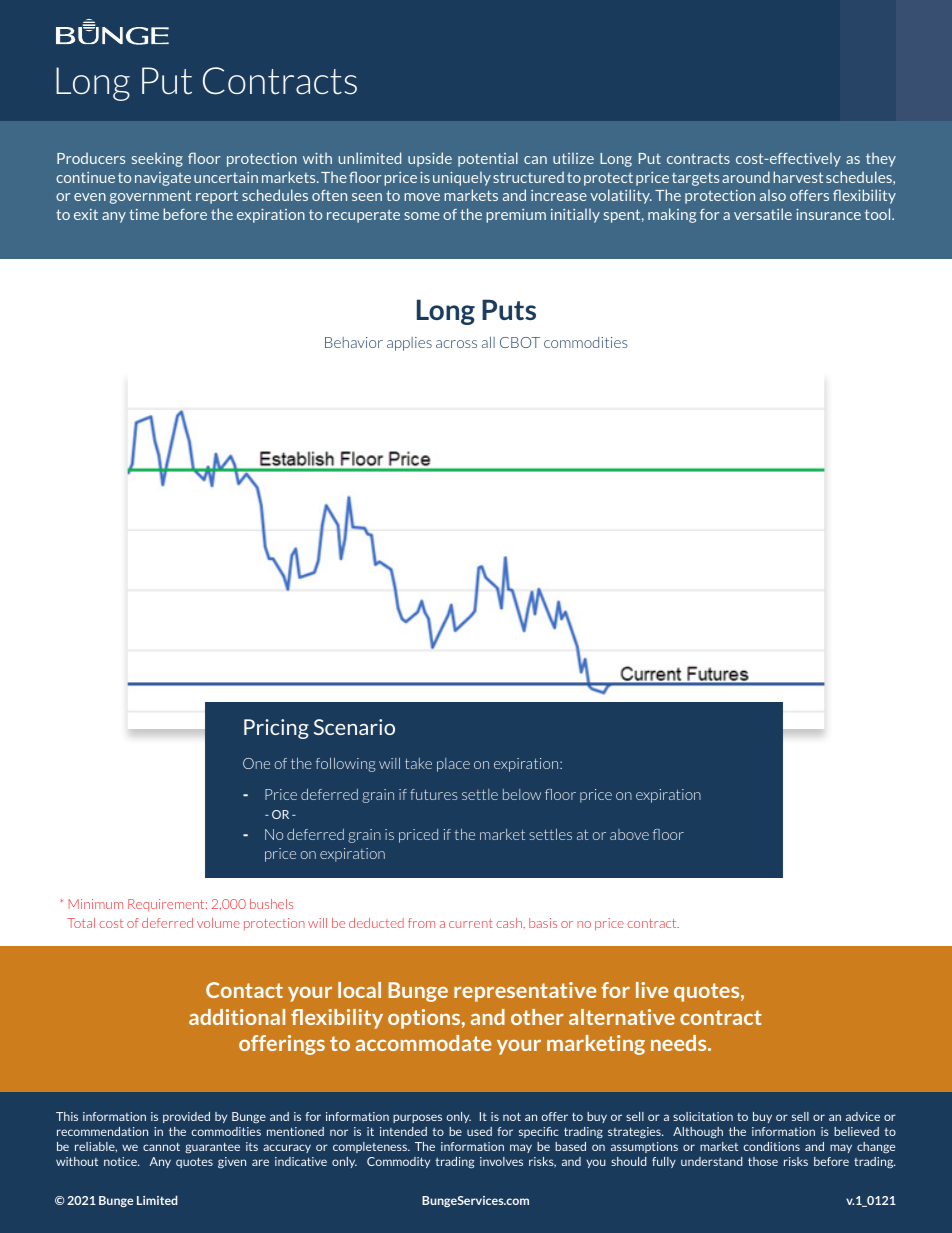  What do you see at coordinates (161, 1147) in the screenshot?
I see `cannot` at bounding box center [161, 1147].
